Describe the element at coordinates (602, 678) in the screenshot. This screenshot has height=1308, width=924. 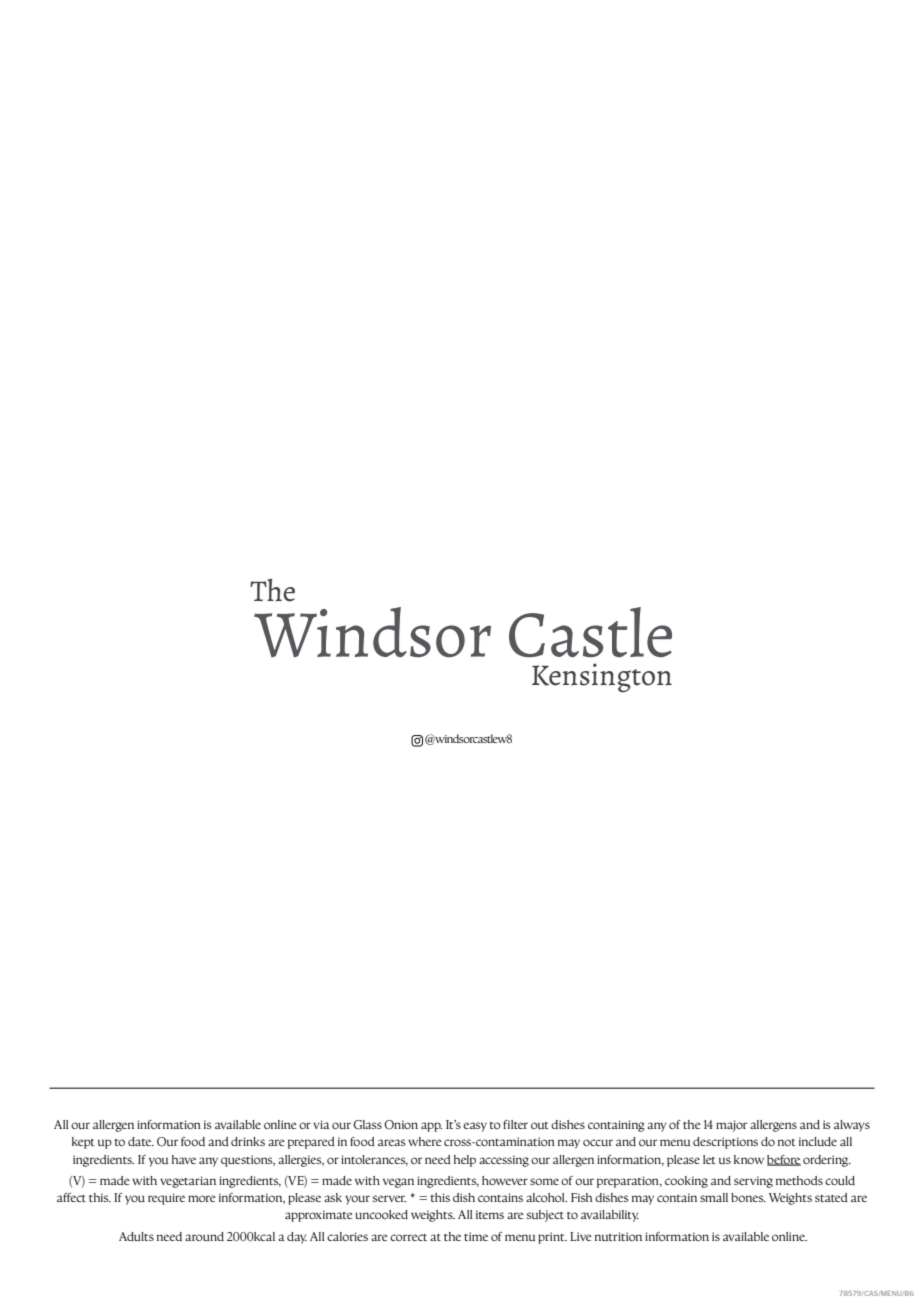
I see `Kensington` at that location.
